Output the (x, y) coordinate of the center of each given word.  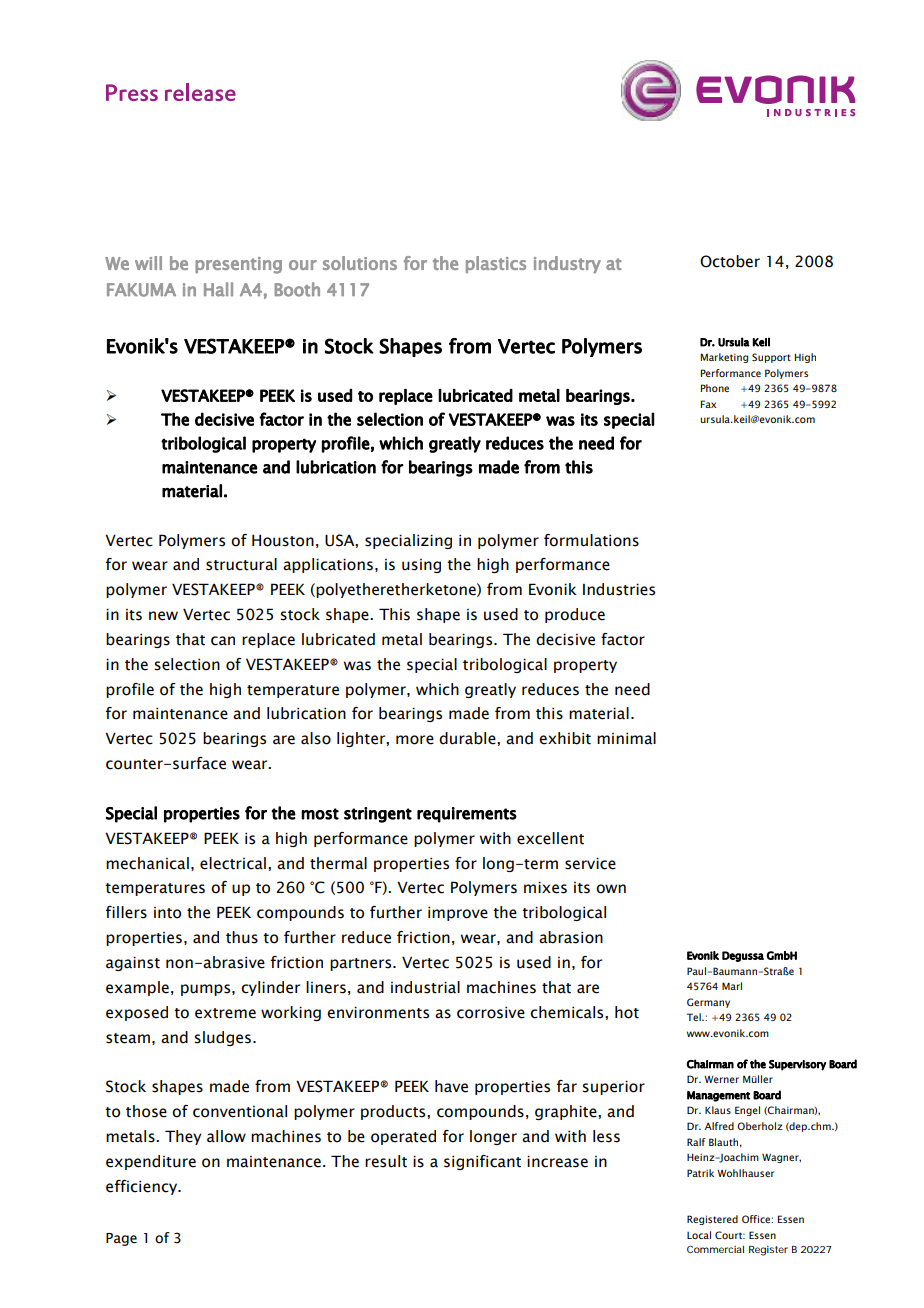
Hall (218, 289)
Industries (619, 589)
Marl (732, 986)
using (421, 566)
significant (482, 1162)
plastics (496, 264)
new (163, 616)
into (167, 913)
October (730, 261)
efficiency (143, 1187)
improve (458, 913)
